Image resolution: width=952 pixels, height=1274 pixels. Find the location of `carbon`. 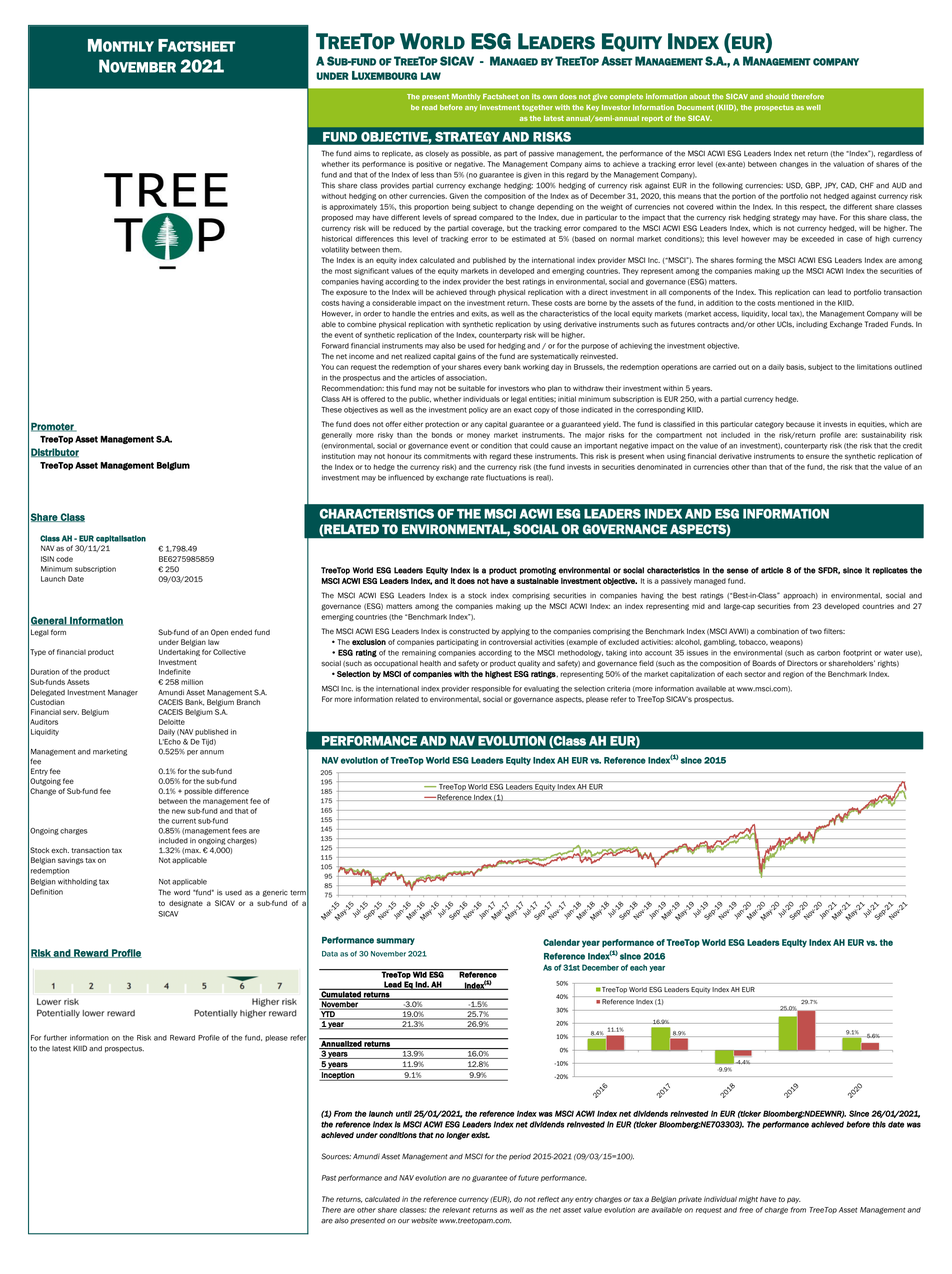

carbon is located at coordinates (828, 653).
